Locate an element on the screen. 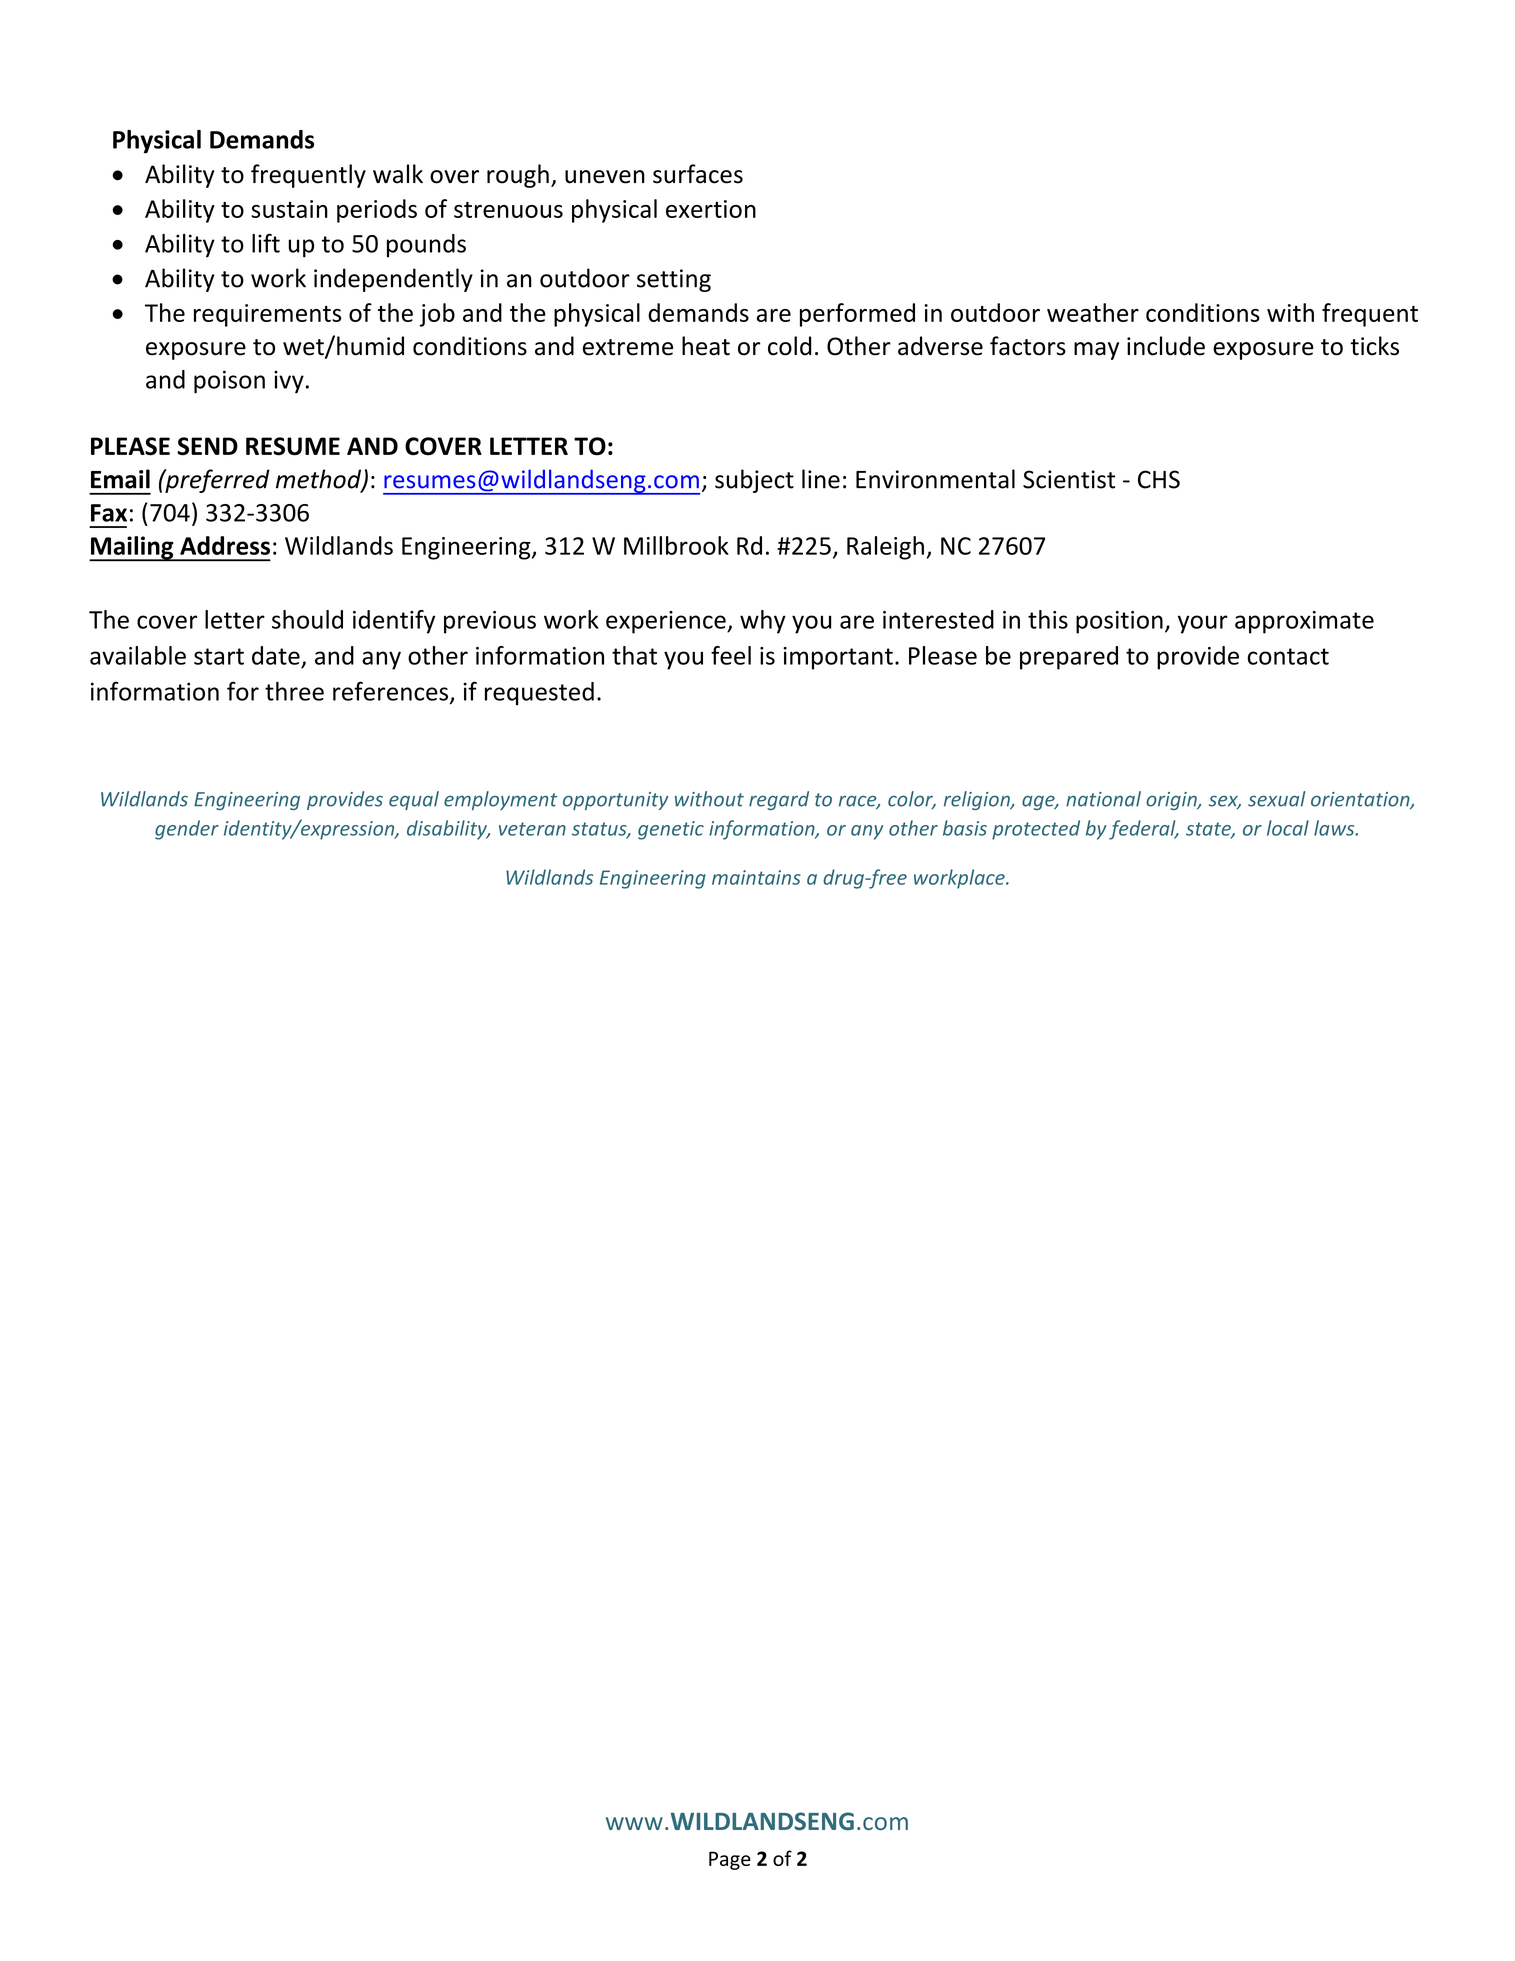  Page is located at coordinates (730, 1860).
